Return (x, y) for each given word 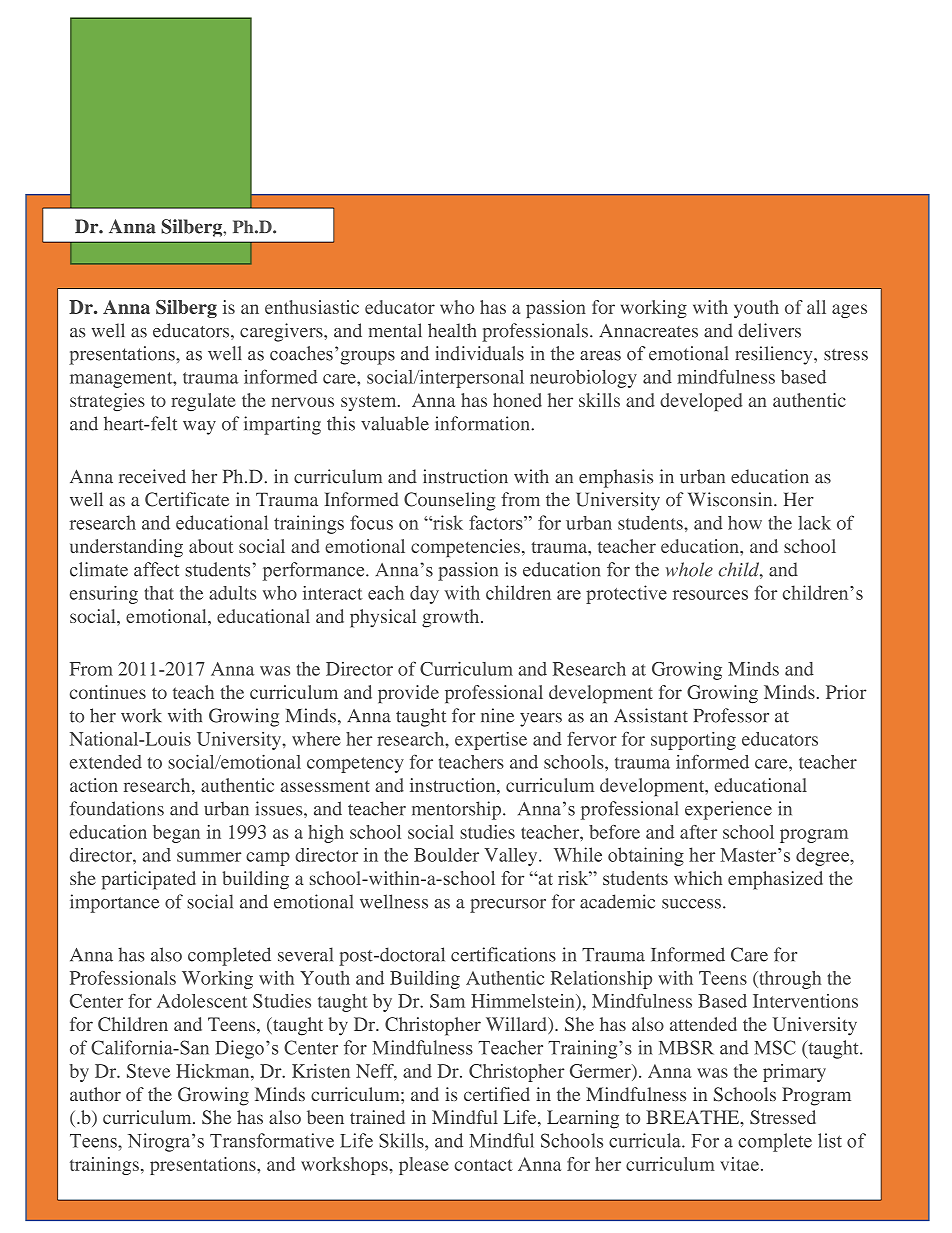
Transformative (272, 1140)
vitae (741, 1164)
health (452, 330)
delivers (769, 330)
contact (483, 1165)
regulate (203, 402)
